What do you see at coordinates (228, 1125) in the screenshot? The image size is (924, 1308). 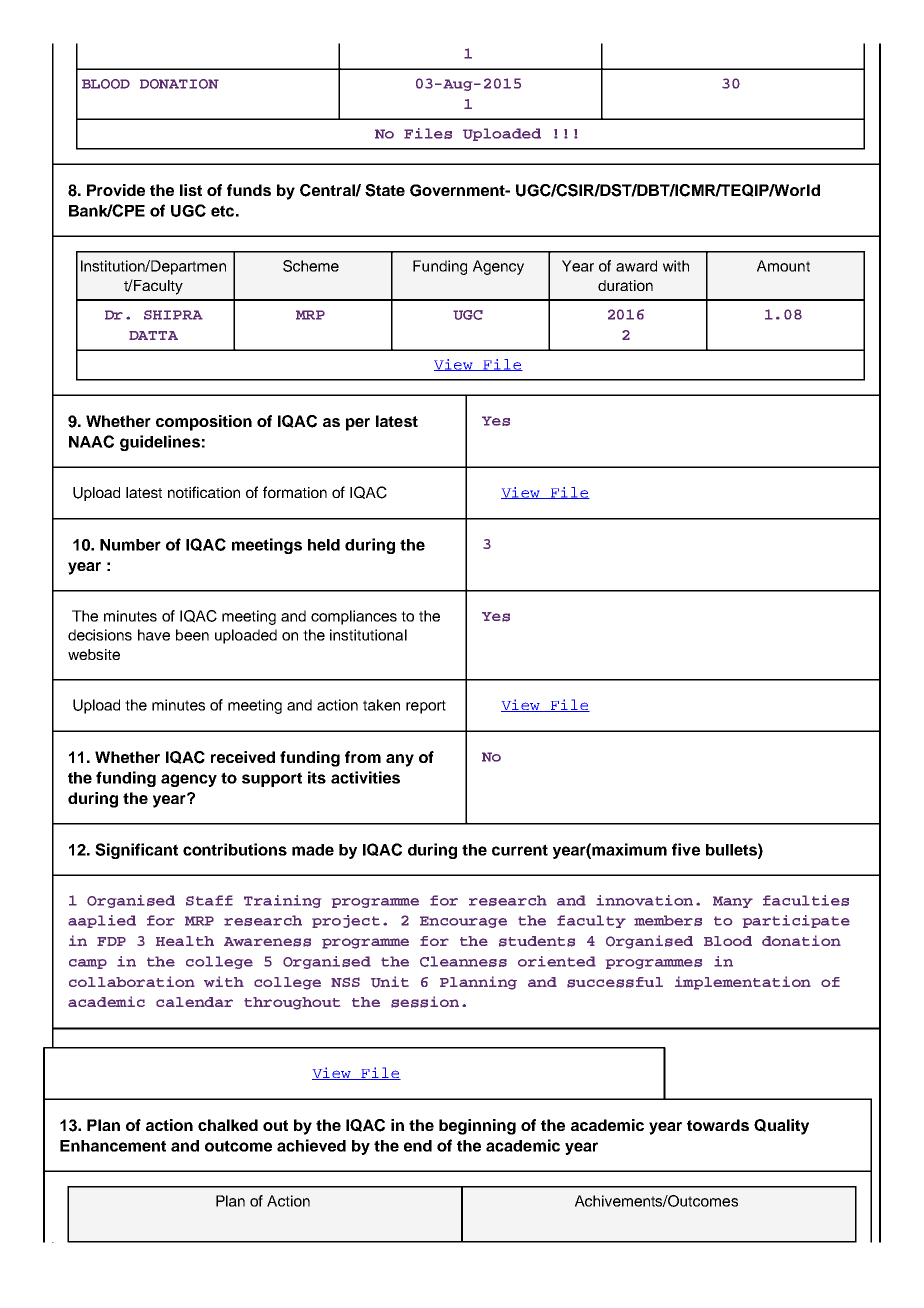 I see `chalked` at bounding box center [228, 1125].
